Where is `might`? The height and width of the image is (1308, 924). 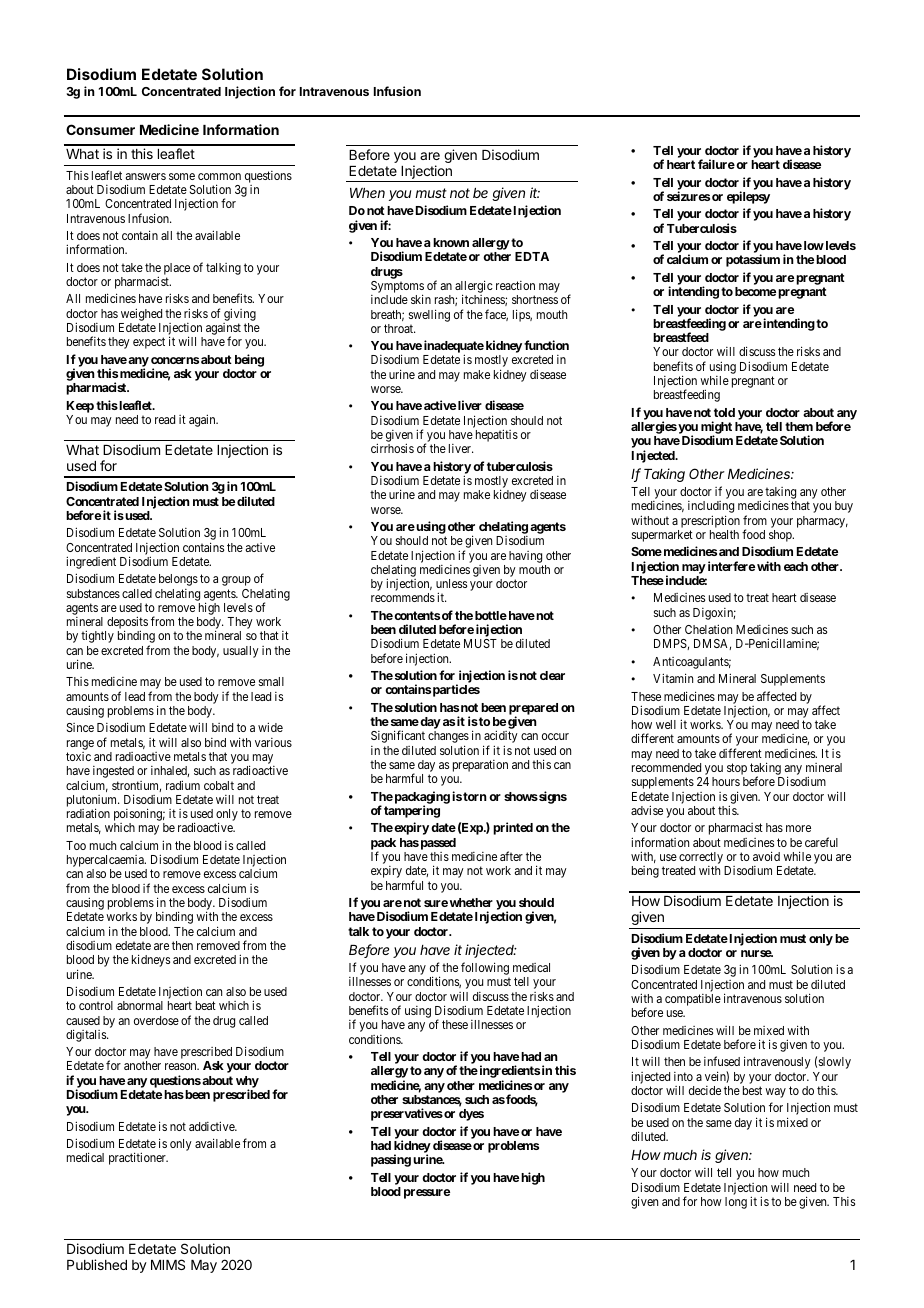 might is located at coordinates (716, 428).
